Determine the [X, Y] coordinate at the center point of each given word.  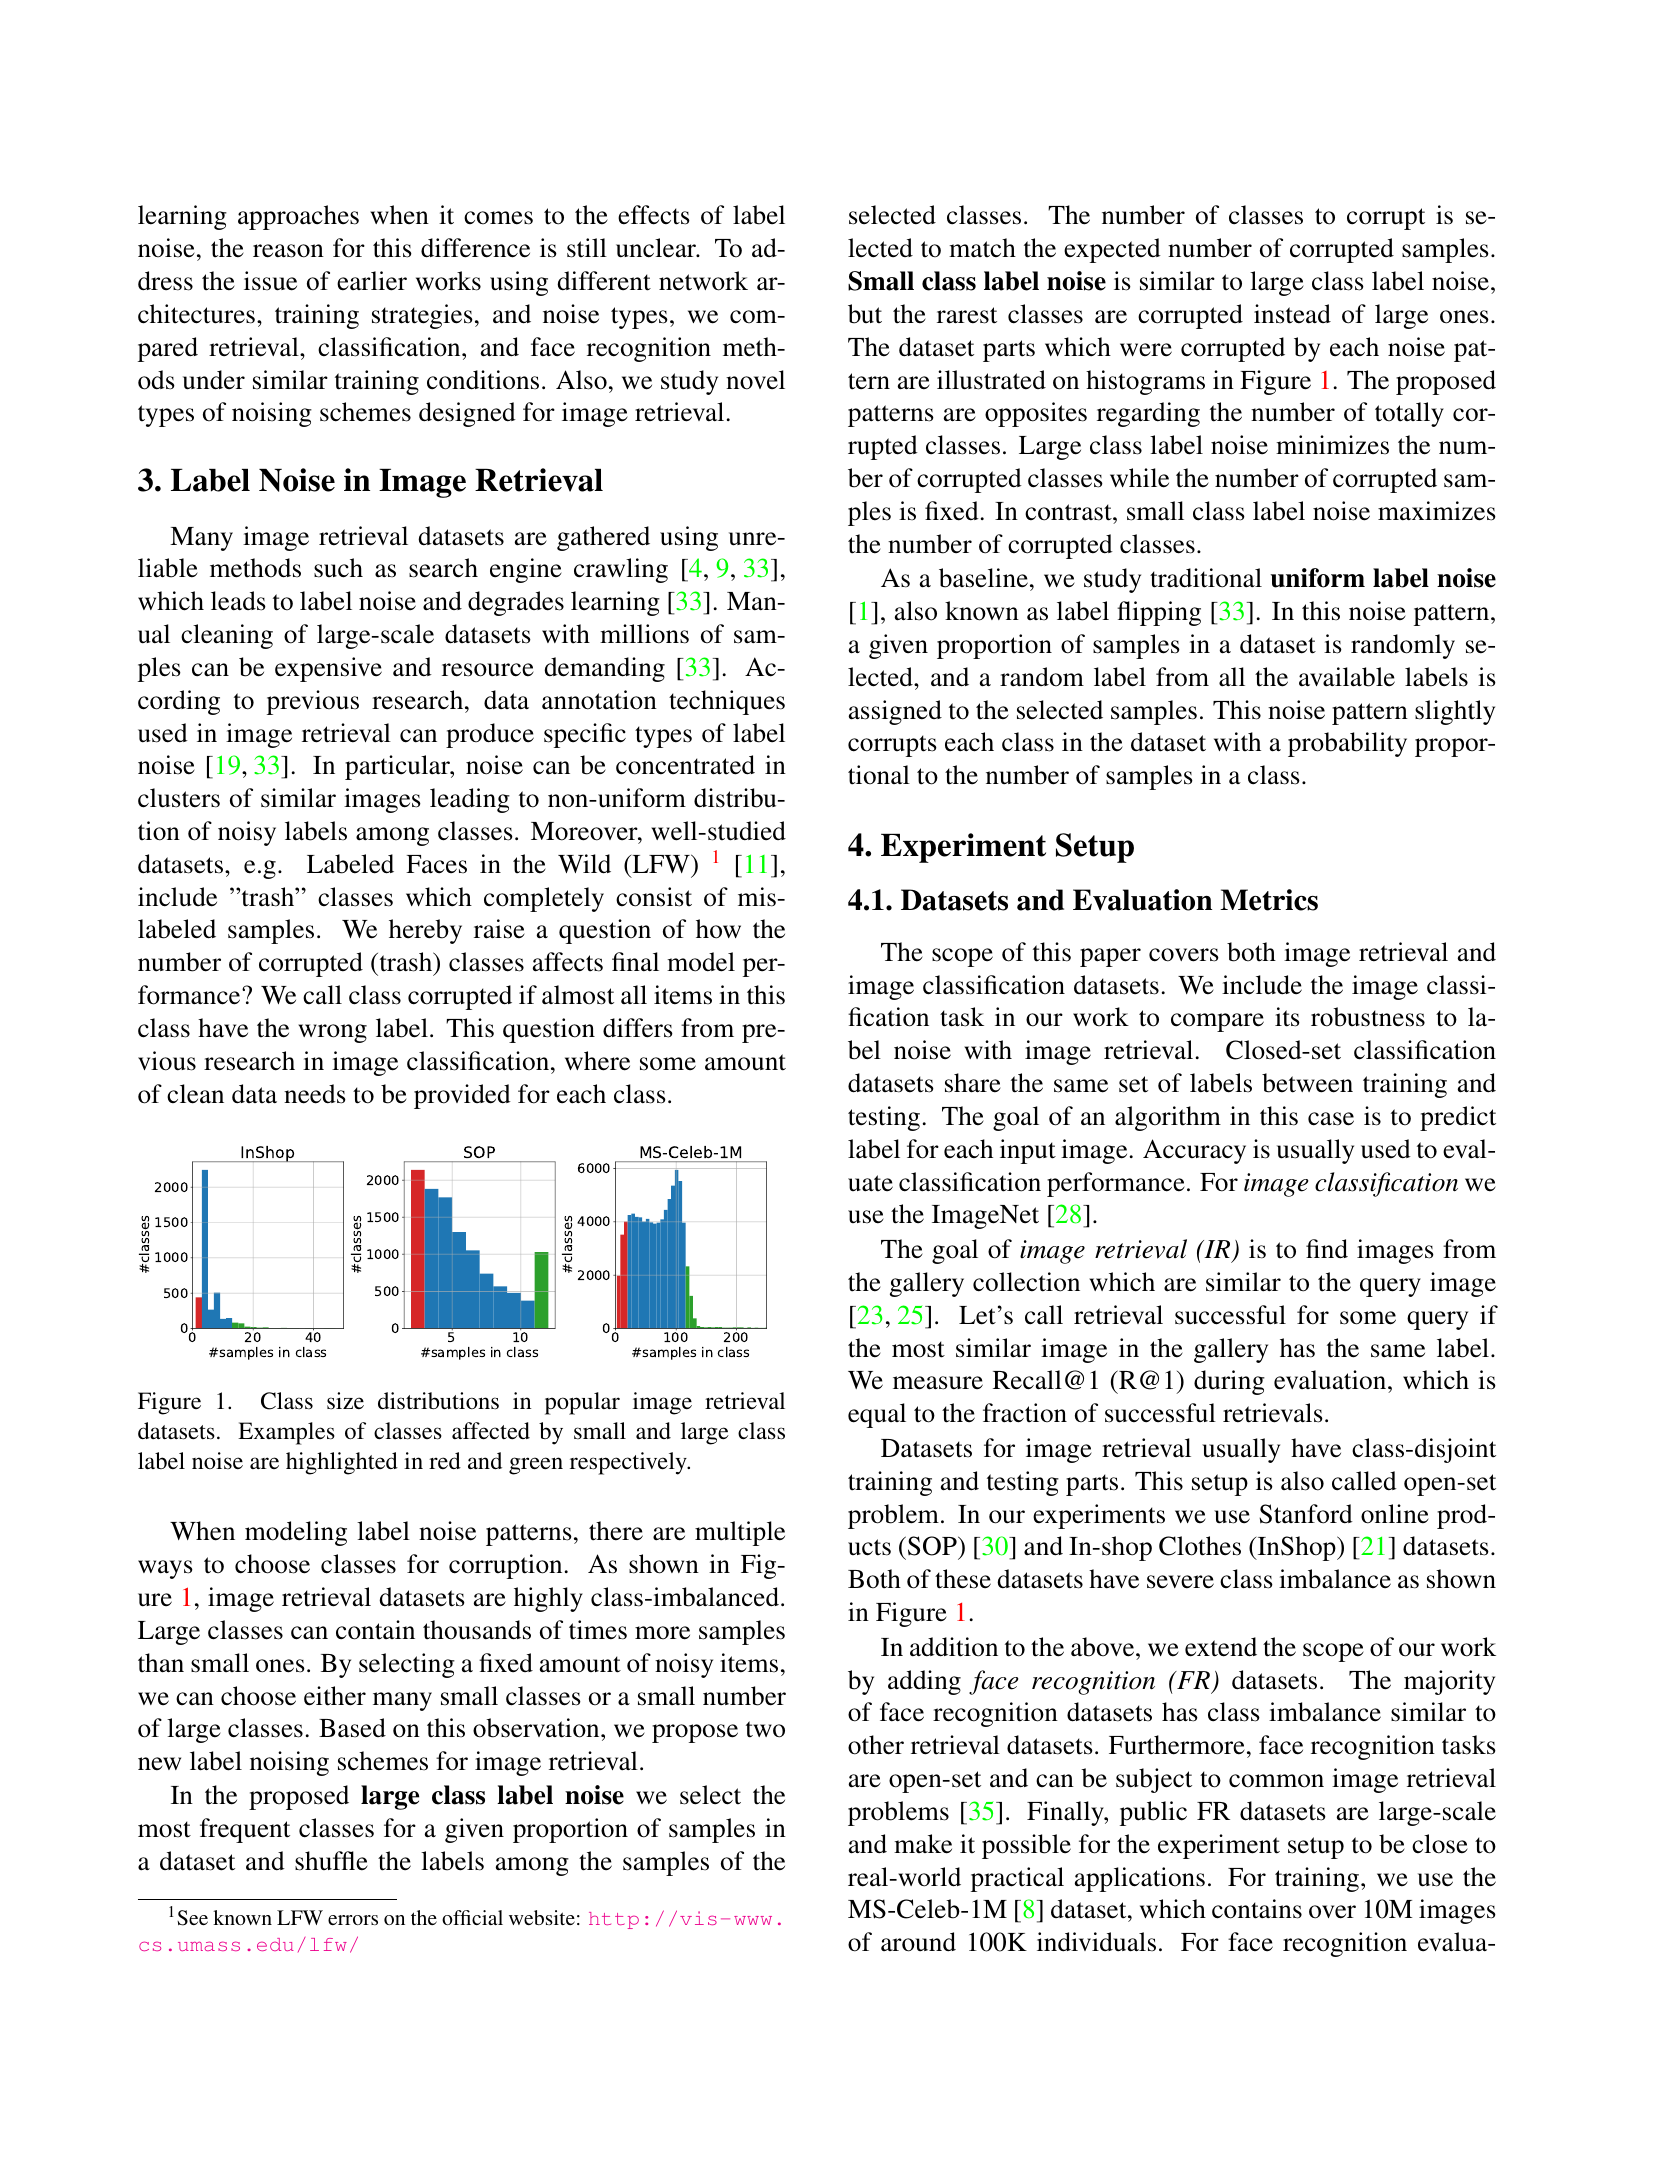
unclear [657, 248]
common [1276, 1781]
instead [1292, 314]
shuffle [331, 1861]
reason [288, 251]
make [923, 1844]
